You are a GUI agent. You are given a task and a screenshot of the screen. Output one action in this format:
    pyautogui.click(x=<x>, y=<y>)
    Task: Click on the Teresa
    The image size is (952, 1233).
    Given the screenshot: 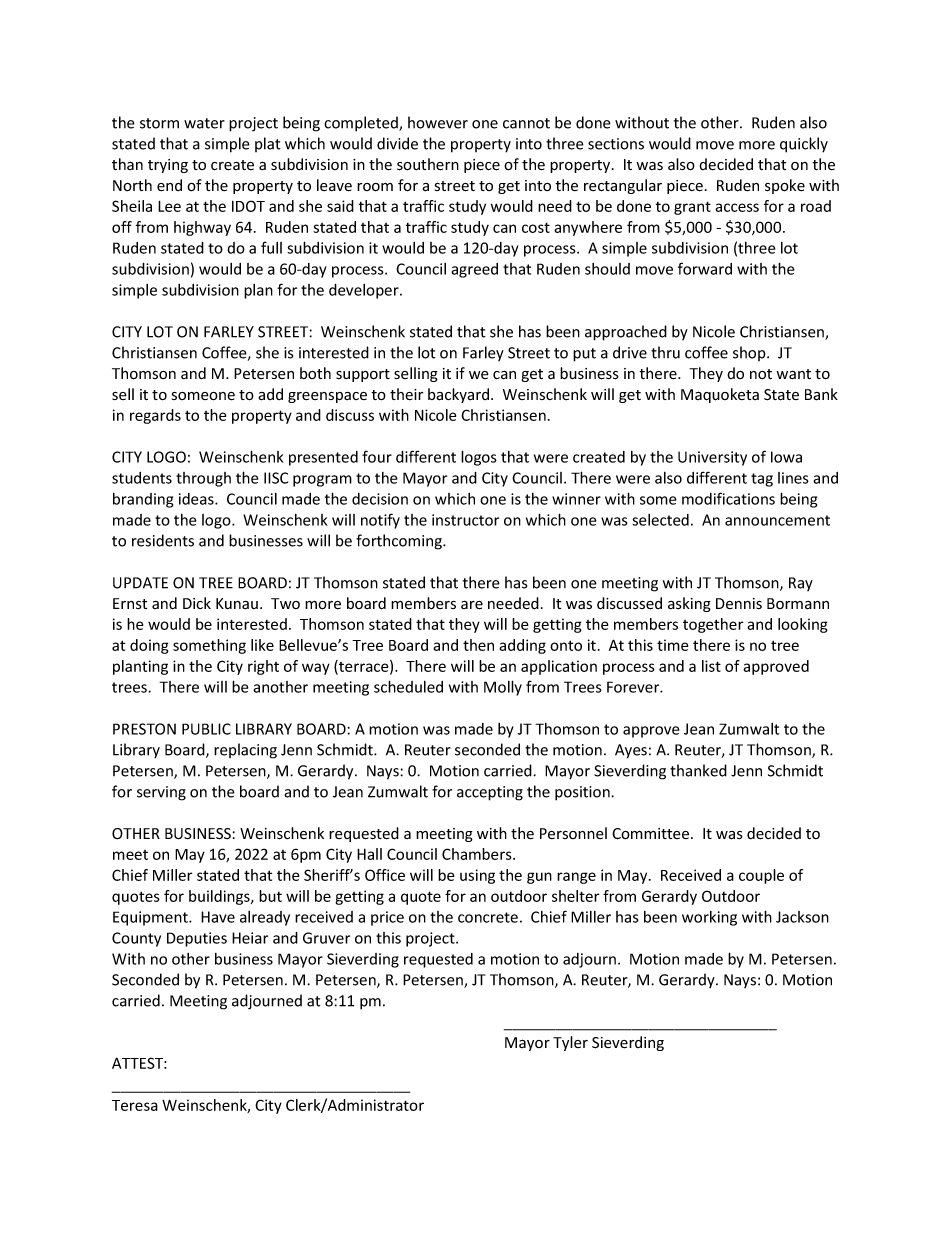 What is the action you would take?
    pyautogui.click(x=135, y=1105)
